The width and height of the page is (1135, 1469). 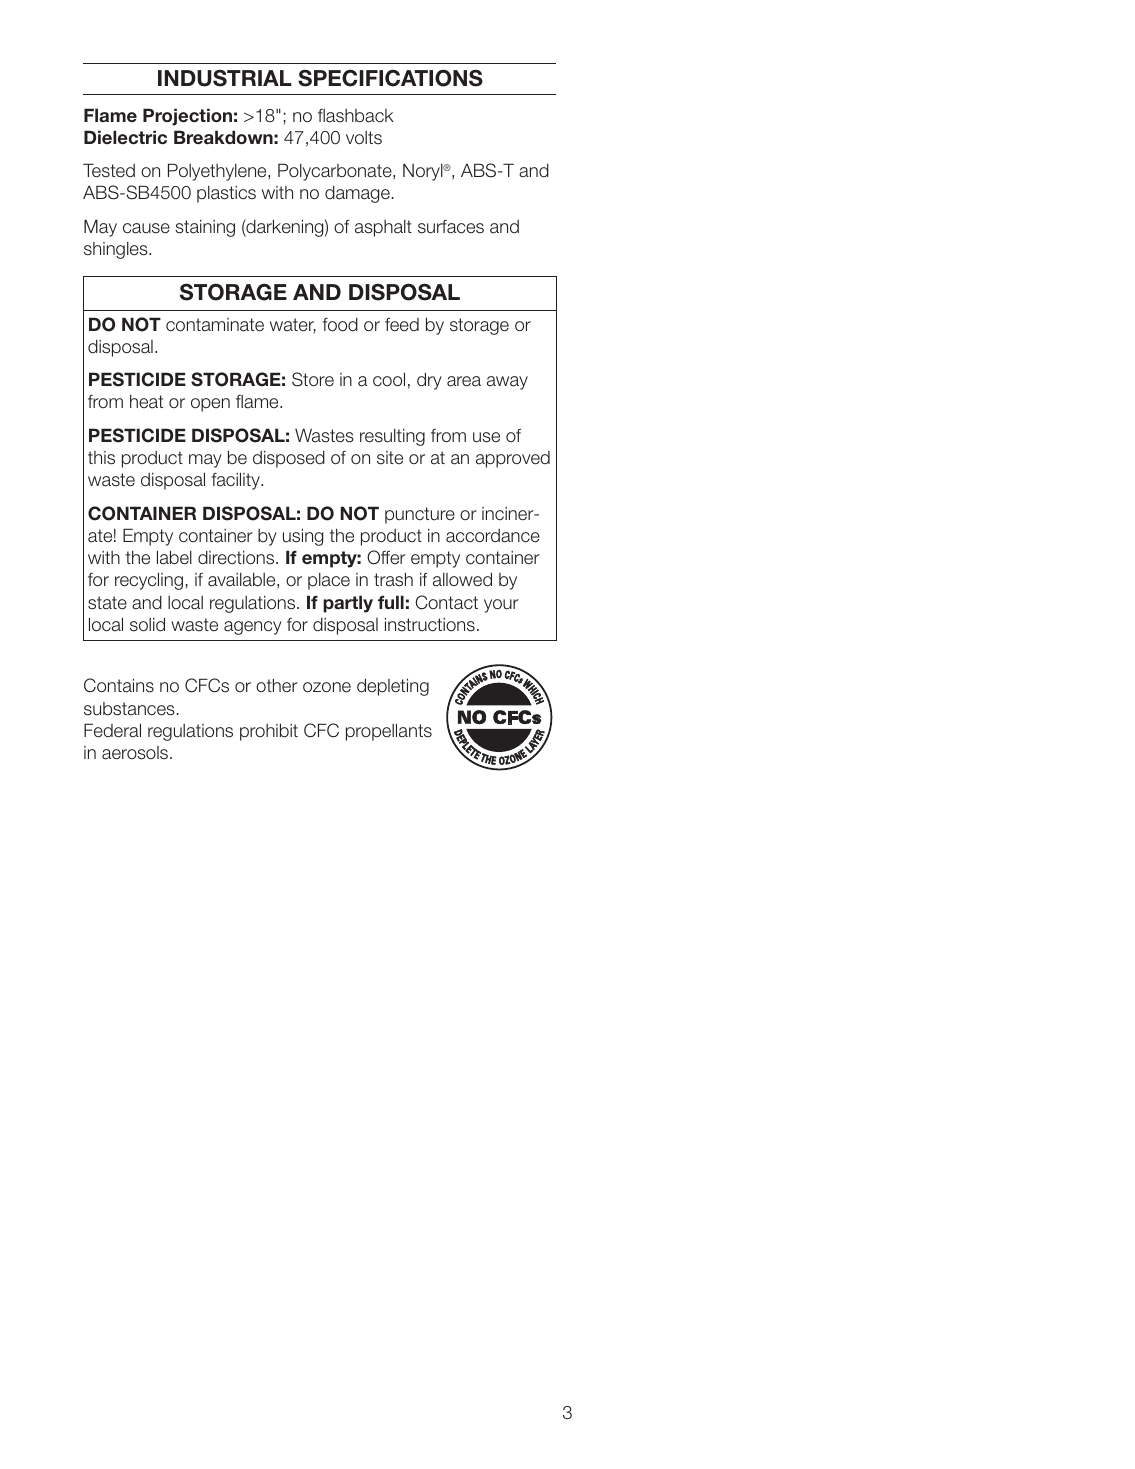 What do you see at coordinates (340, 325) in the page?
I see `food` at bounding box center [340, 325].
